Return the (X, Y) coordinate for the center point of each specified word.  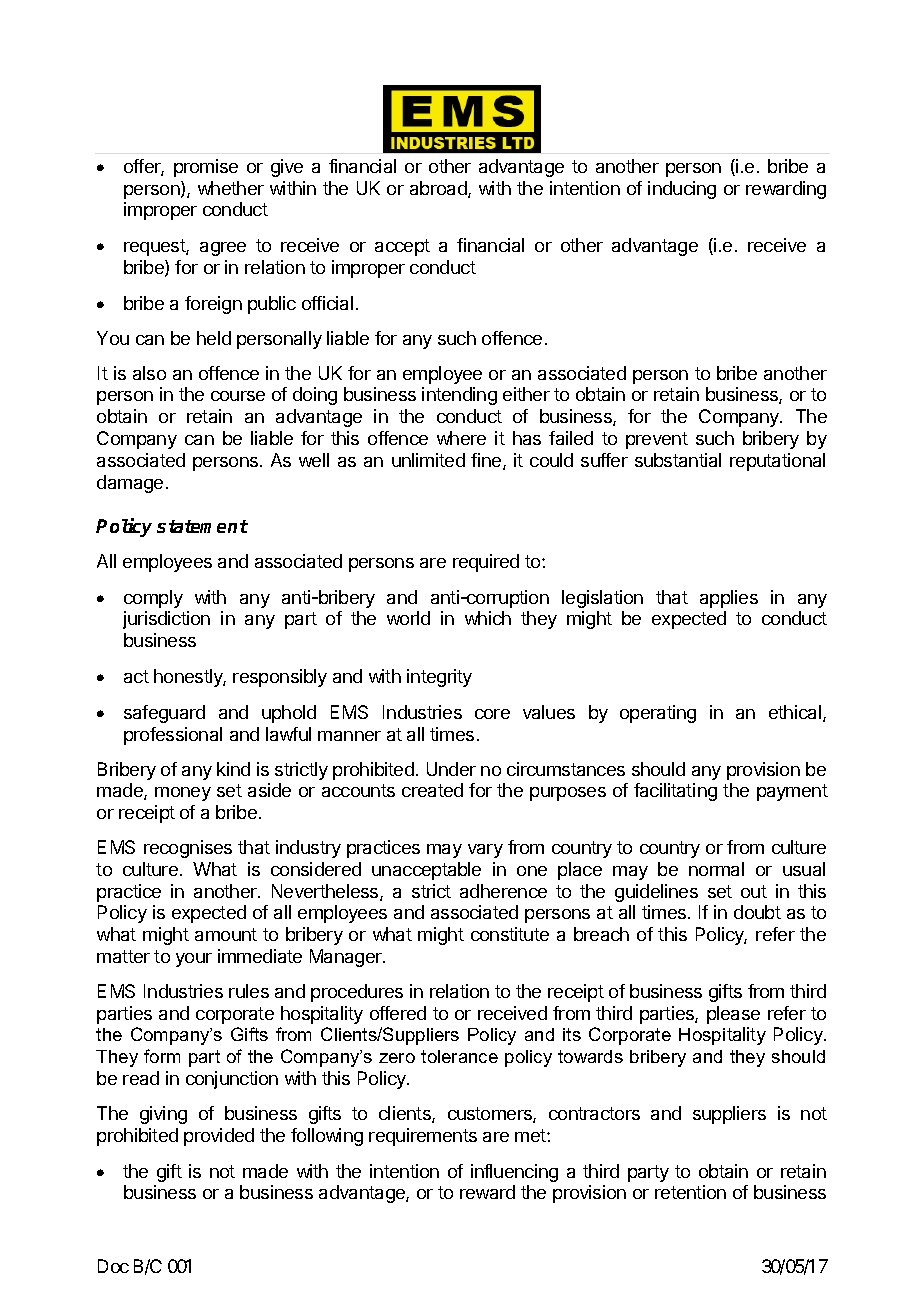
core (492, 714)
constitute (510, 934)
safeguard (164, 714)
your (194, 960)
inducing (682, 190)
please (733, 1015)
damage (130, 484)
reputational (777, 462)
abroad (439, 189)
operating (658, 714)
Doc (113, 1266)
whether (231, 188)
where (461, 438)
